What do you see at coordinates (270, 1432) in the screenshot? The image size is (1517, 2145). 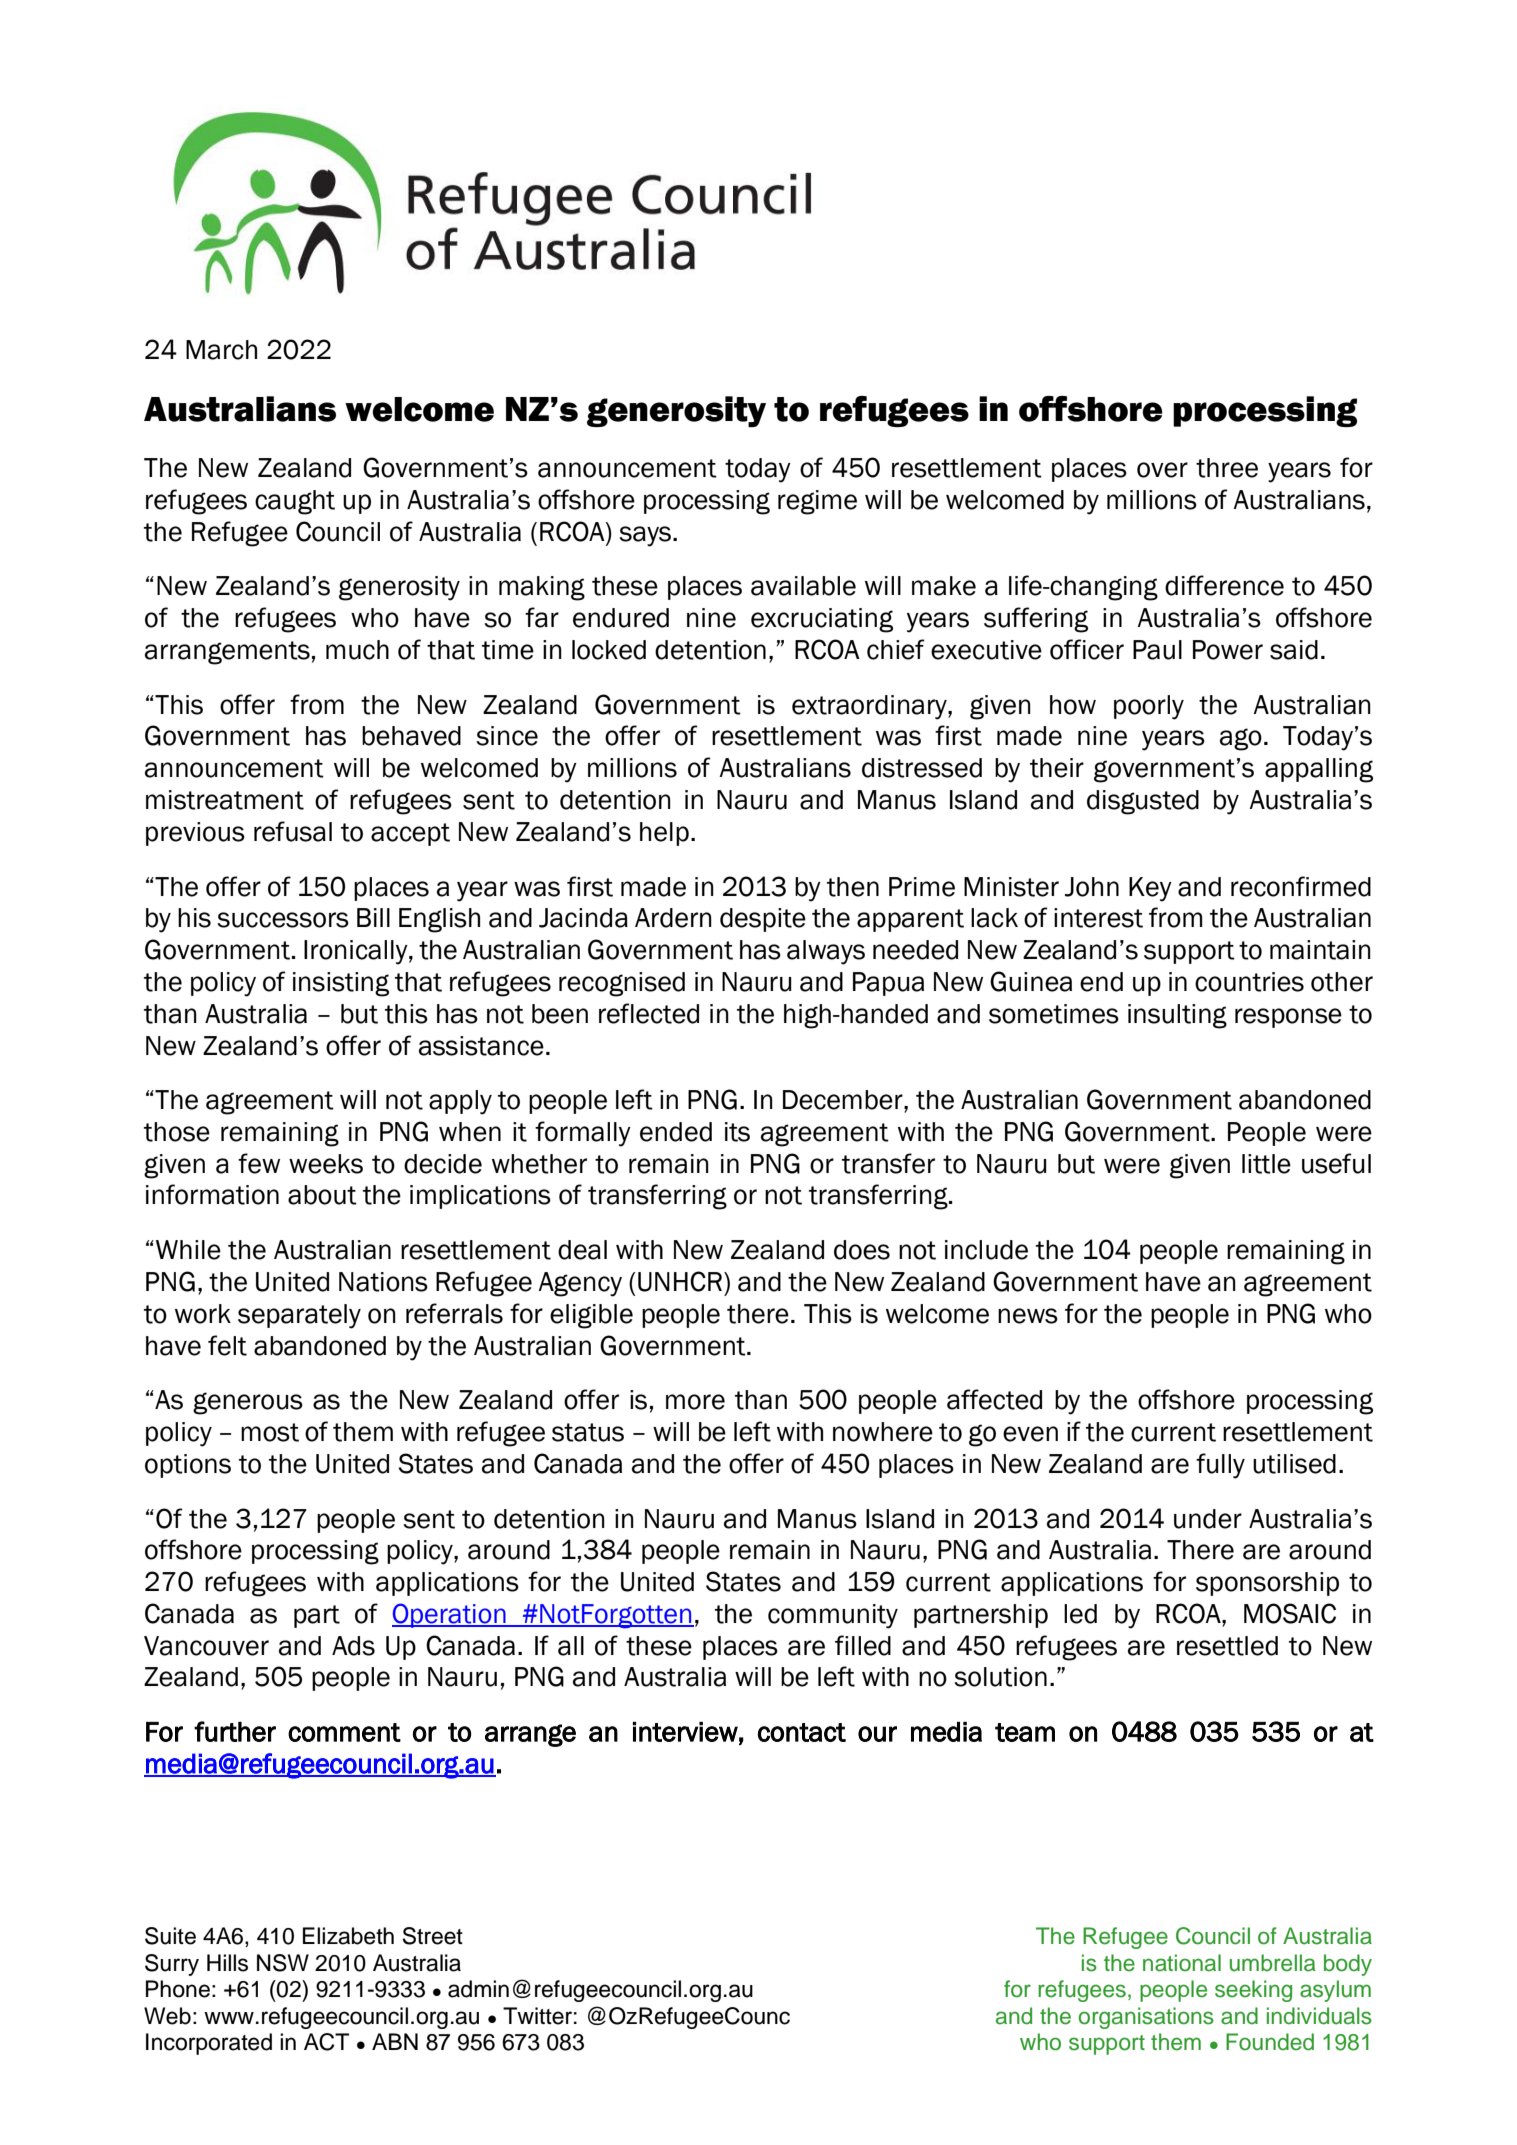 I see `most` at bounding box center [270, 1432].
